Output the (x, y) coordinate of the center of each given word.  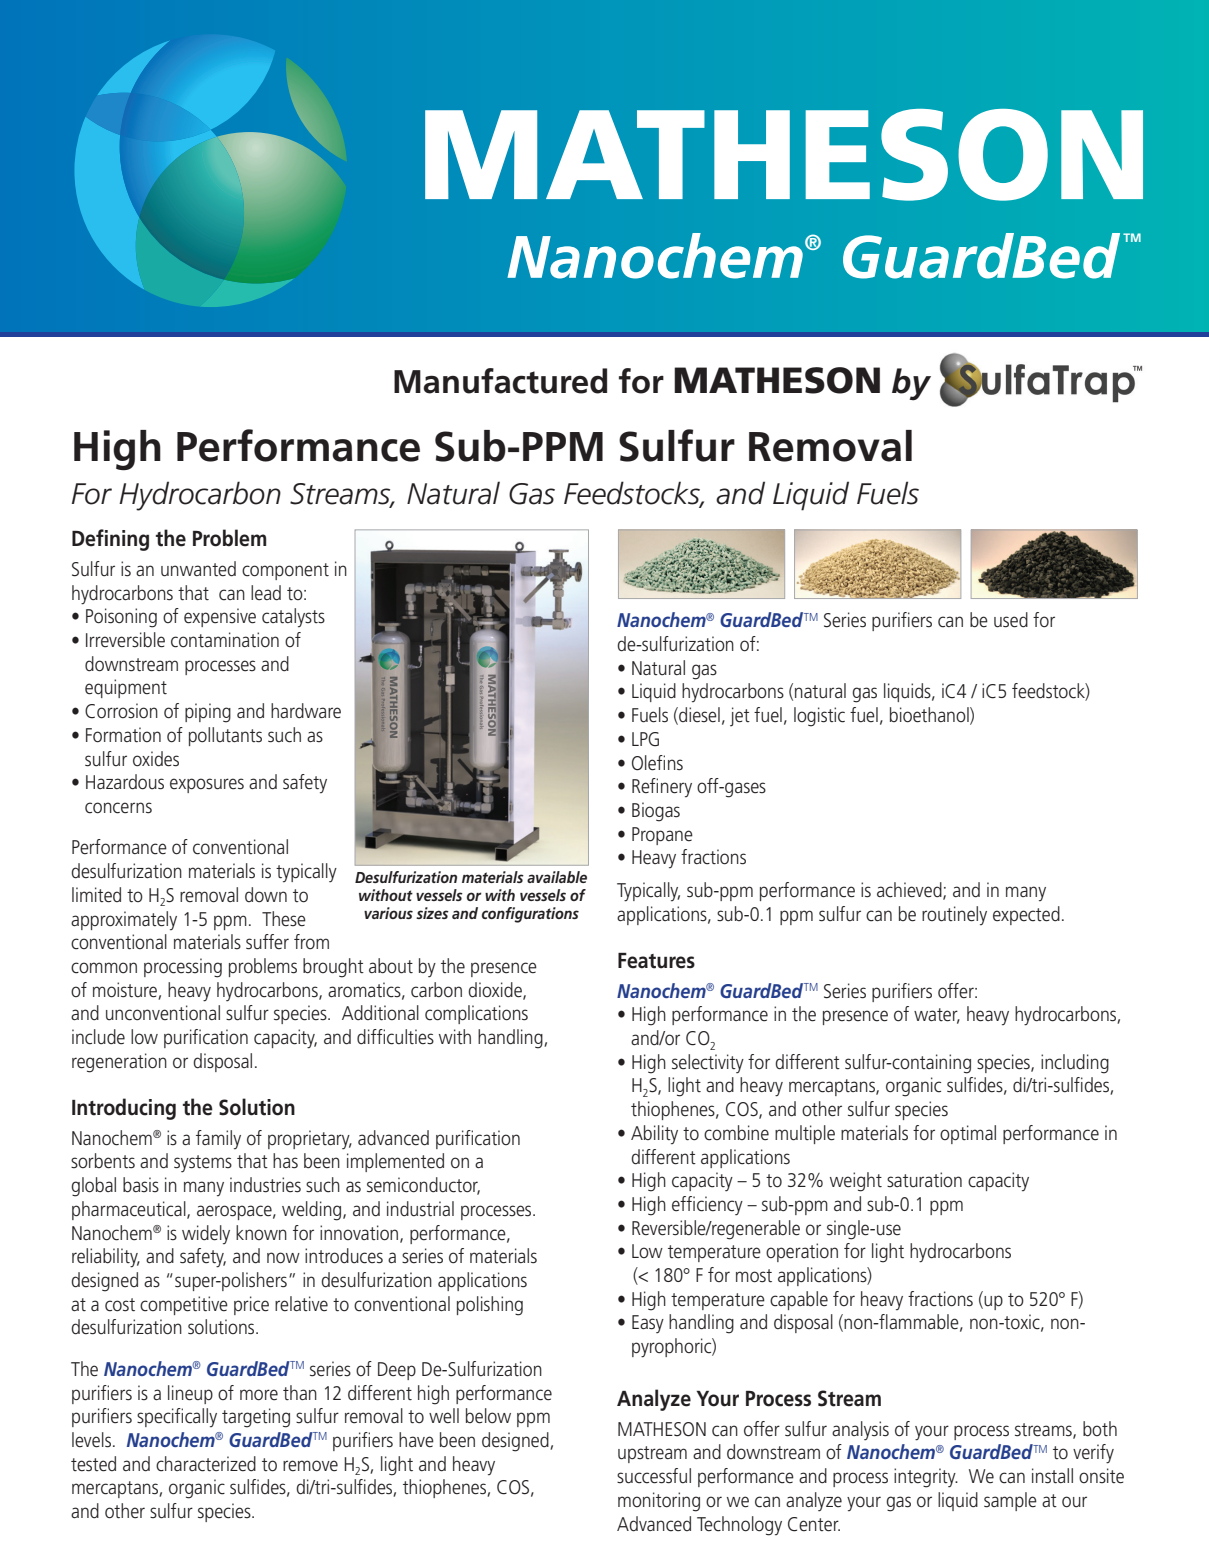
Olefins (657, 763)
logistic (819, 717)
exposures (207, 785)
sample (1010, 1501)
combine (736, 1133)
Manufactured (500, 381)
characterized (206, 1464)
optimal (968, 1134)
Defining (110, 540)
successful (654, 1476)
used (1011, 620)
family (218, 1139)
